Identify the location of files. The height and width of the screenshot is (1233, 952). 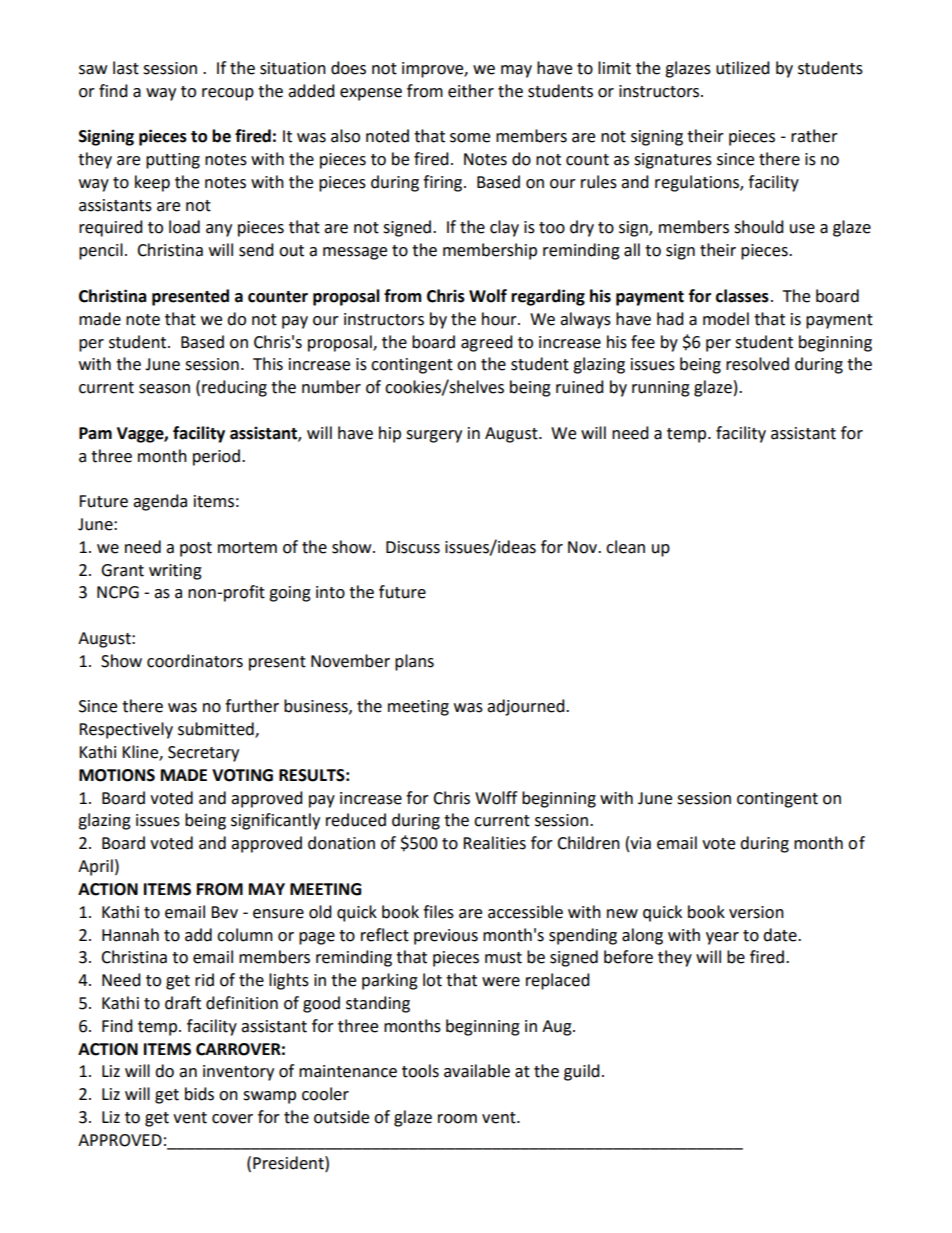
(438, 912).
